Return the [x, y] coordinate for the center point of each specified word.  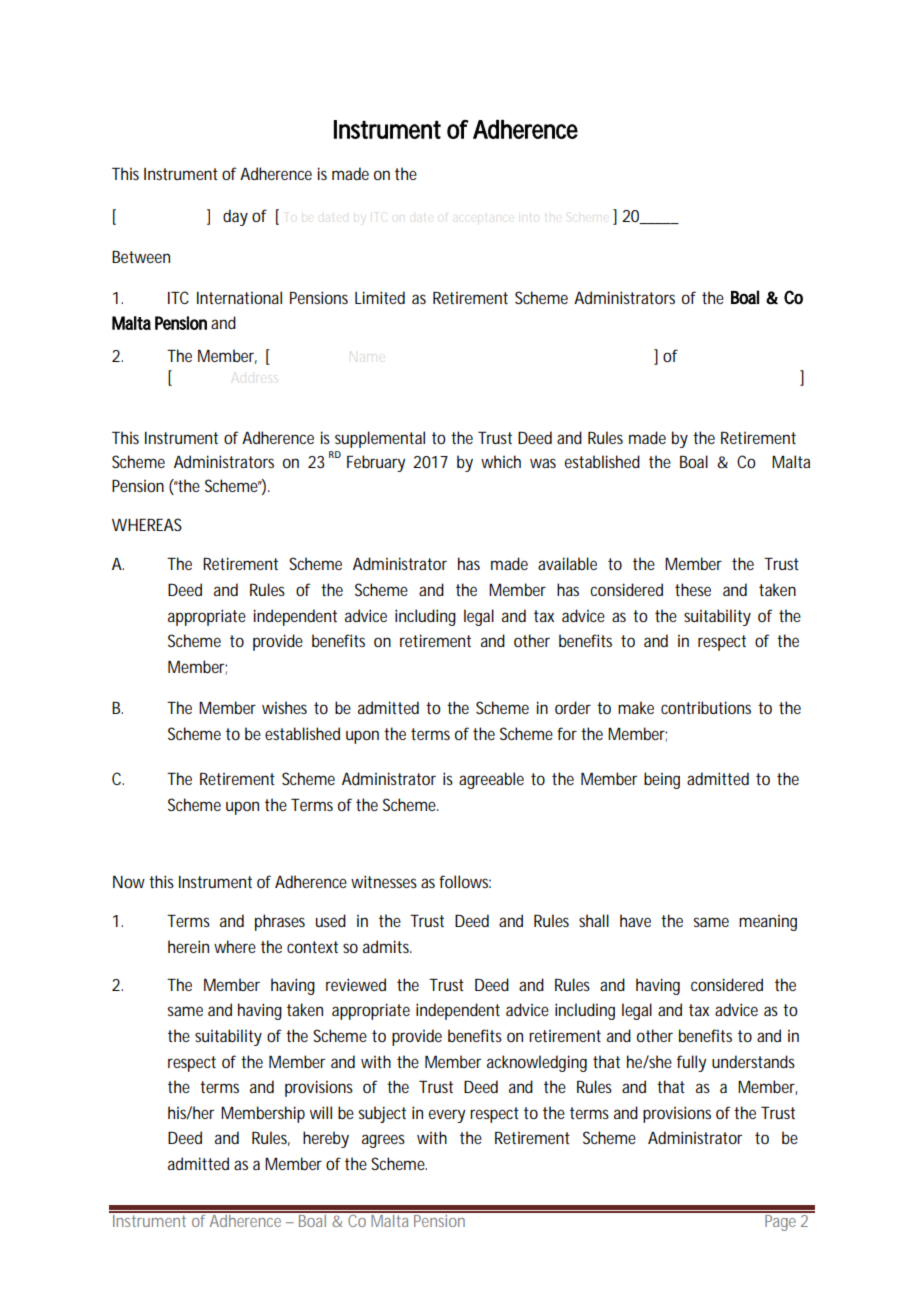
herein [188, 946]
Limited [380, 297]
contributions [706, 707]
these [693, 589]
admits [387, 946]
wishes [284, 707]
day [235, 217]
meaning [768, 923]
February [376, 463]
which [501, 461]
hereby [326, 1139]
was [543, 463]
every [447, 1116]
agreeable [491, 780]
